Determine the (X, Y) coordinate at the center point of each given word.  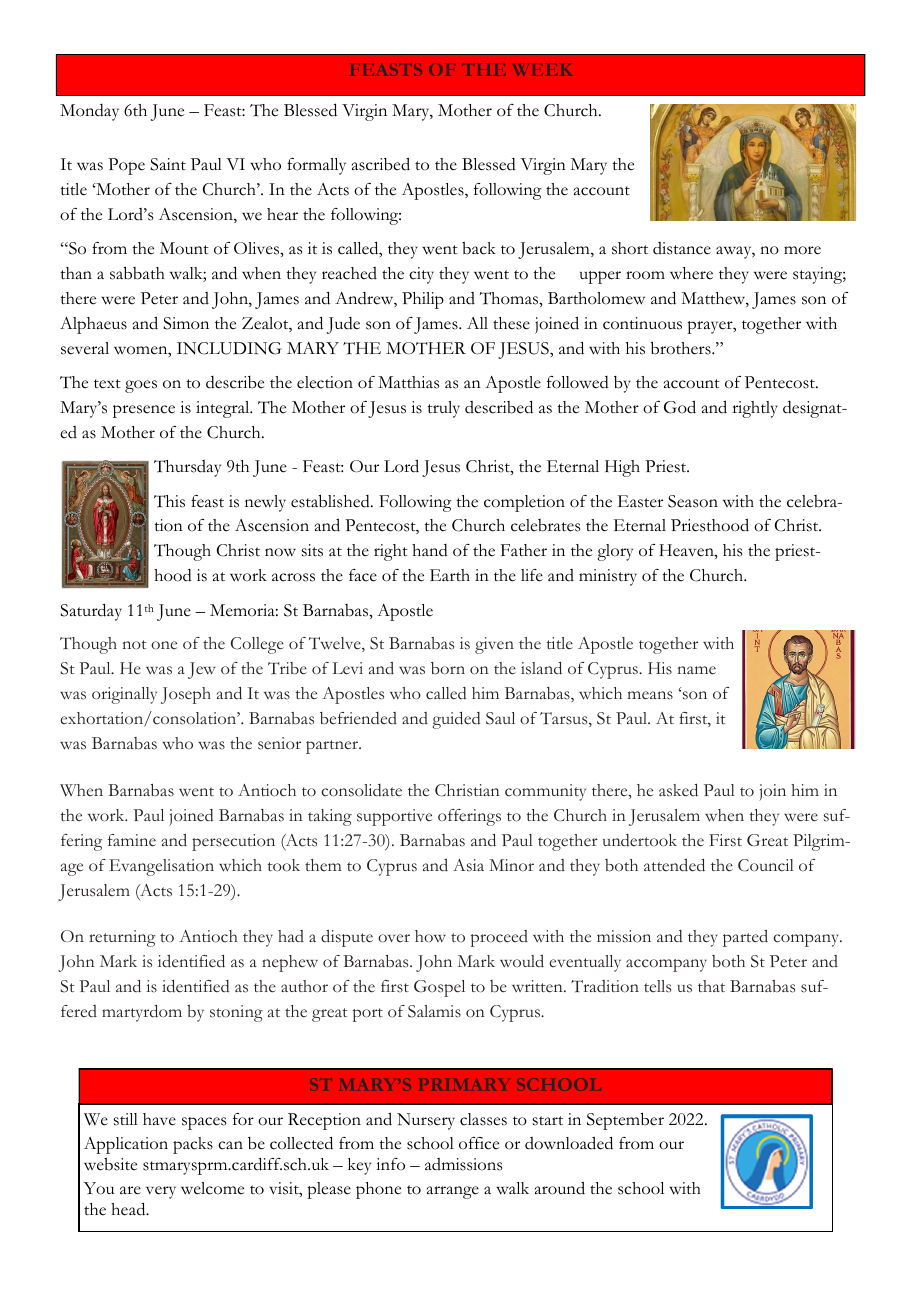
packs (193, 1145)
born (448, 668)
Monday (89, 112)
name (696, 670)
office (479, 1143)
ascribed (381, 164)
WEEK (542, 70)
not (134, 644)
